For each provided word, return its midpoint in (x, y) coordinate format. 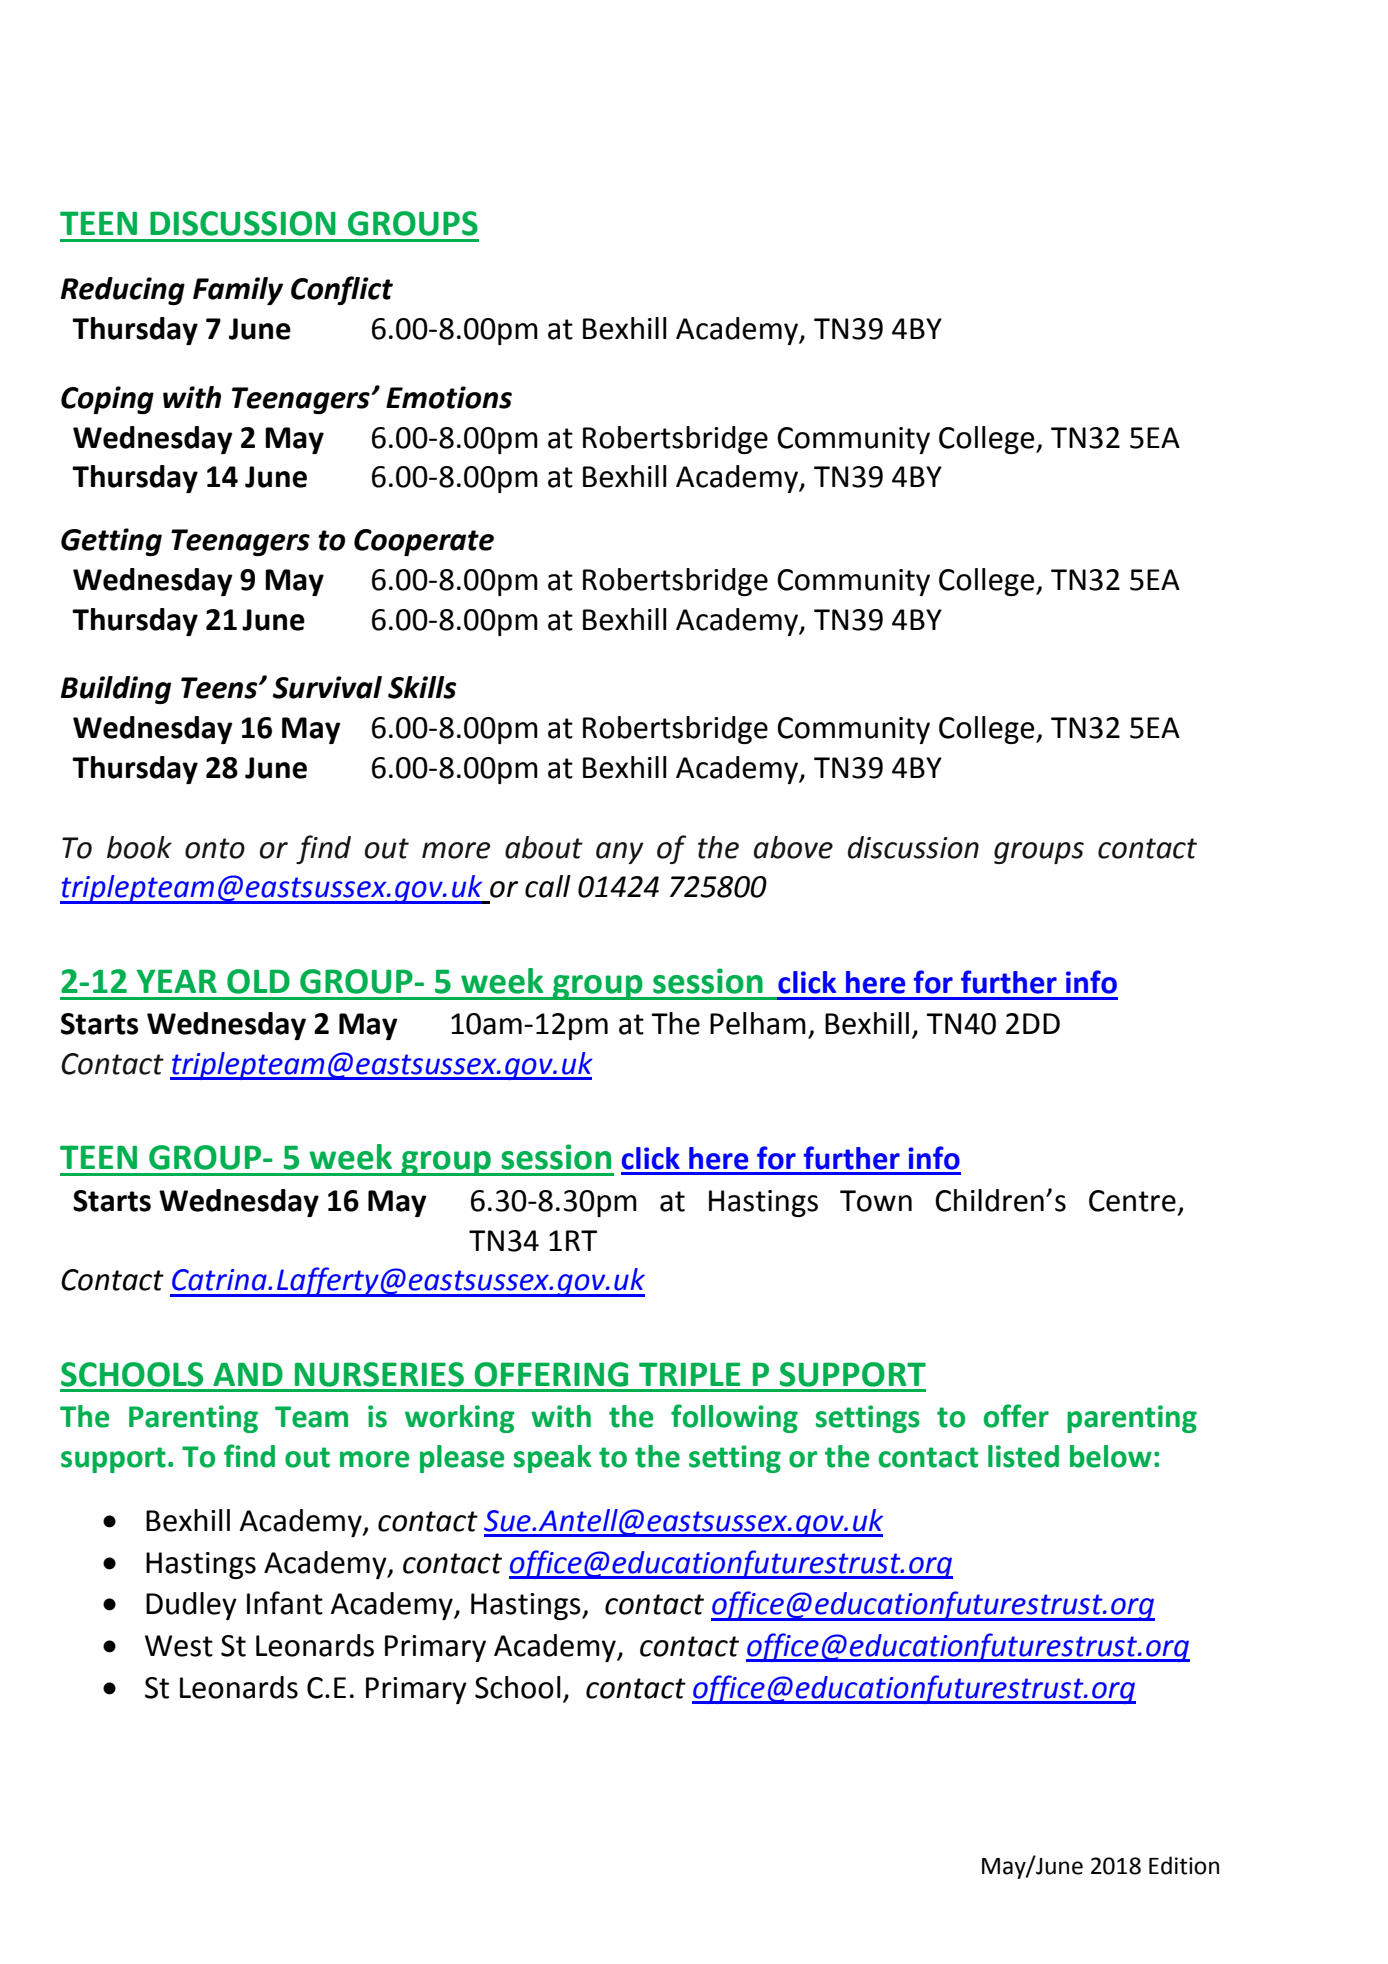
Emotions (449, 397)
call (548, 886)
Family (238, 291)
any (620, 853)
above (793, 847)
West (179, 1646)
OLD (258, 981)
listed (1023, 1456)
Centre (1132, 1201)
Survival (327, 687)
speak (552, 1459)
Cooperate (424, 542)
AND (248, 1374)
